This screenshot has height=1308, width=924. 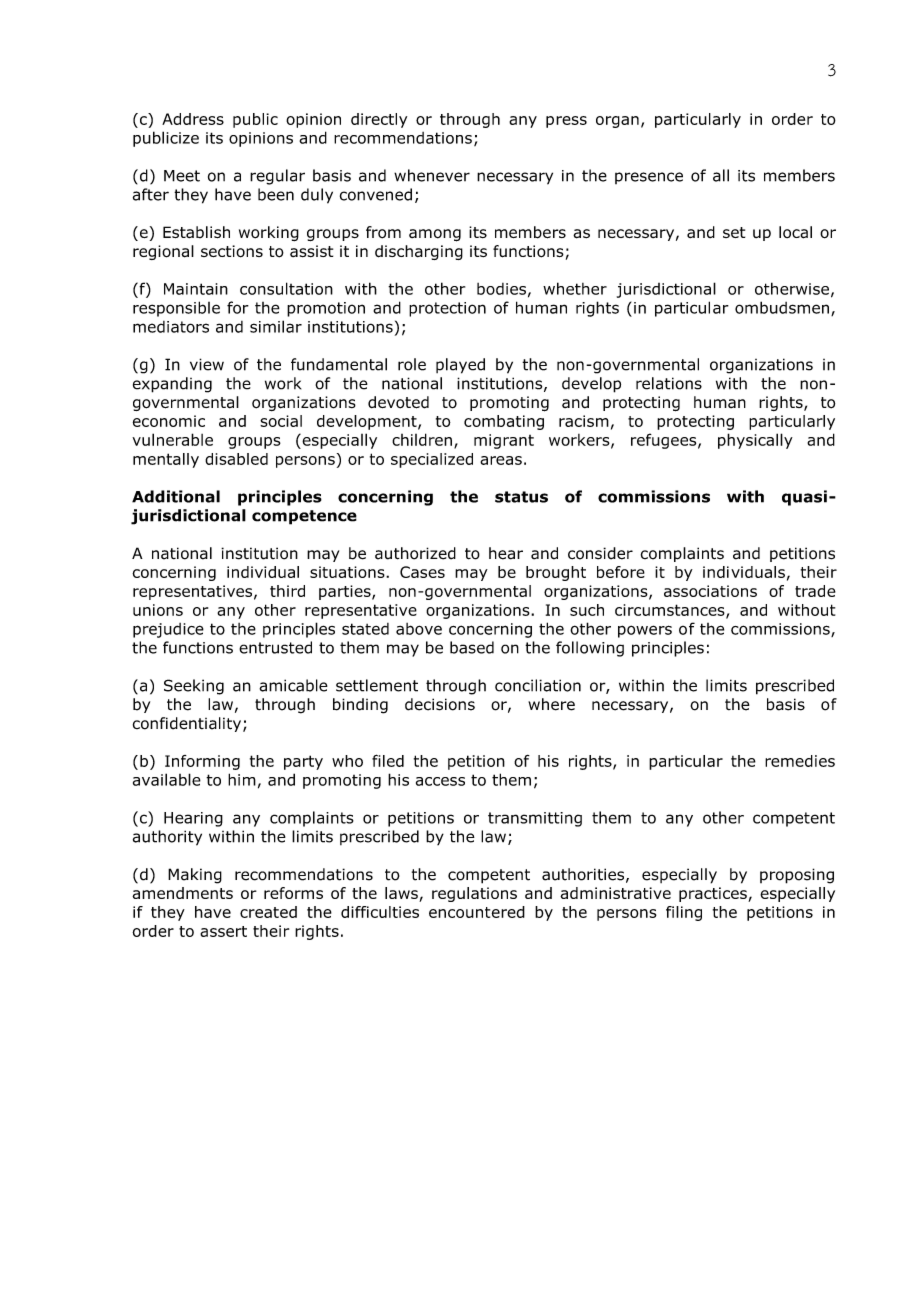 What do you see at coordinates (521, 497) in the screenshot?
I see `status` at bounding box center [521, 497].
